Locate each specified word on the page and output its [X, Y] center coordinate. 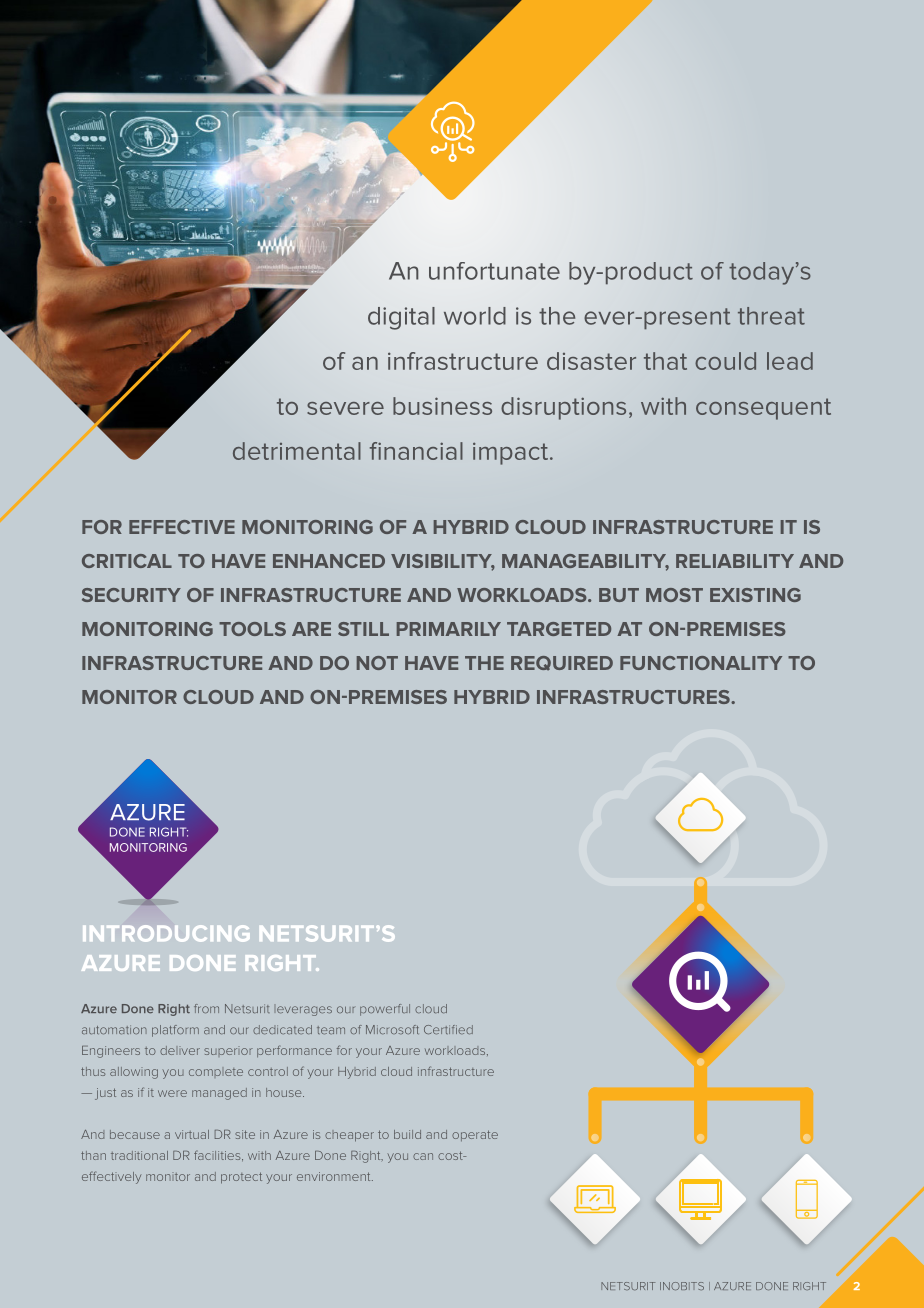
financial [416, 451]
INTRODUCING [166, 933]
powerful [385, 1010]
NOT [377, 663]
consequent [763, 409]
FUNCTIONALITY [701, 663]
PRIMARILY [449, 629]
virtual [192, 1134]
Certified [448, 1029]
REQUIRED [562, 663]
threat [771, 316]
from [206, 1008]
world [475, 316]
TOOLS [252, 629]
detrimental [297, 451]
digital [401, 318]
